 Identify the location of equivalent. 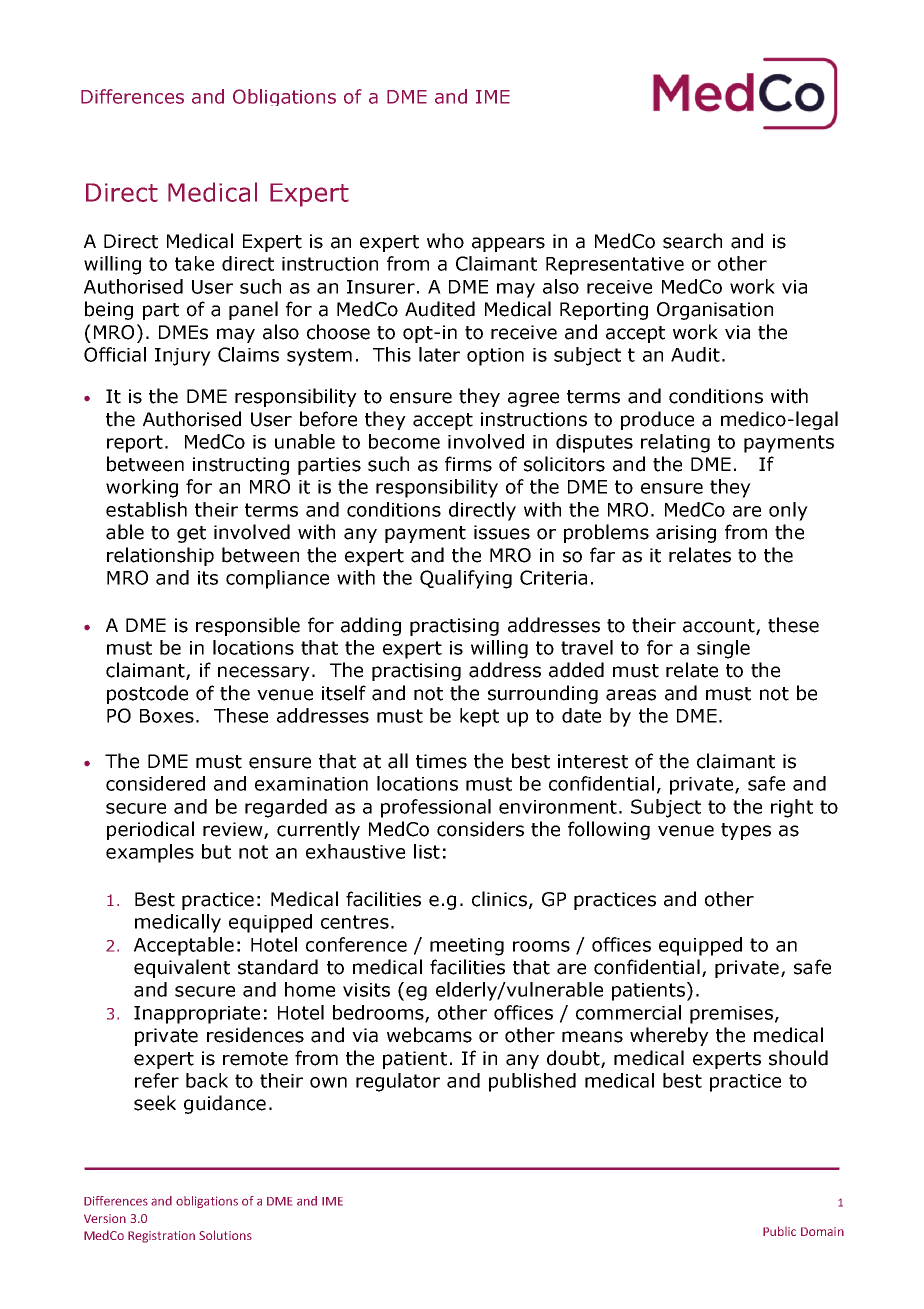
(182, 968).
